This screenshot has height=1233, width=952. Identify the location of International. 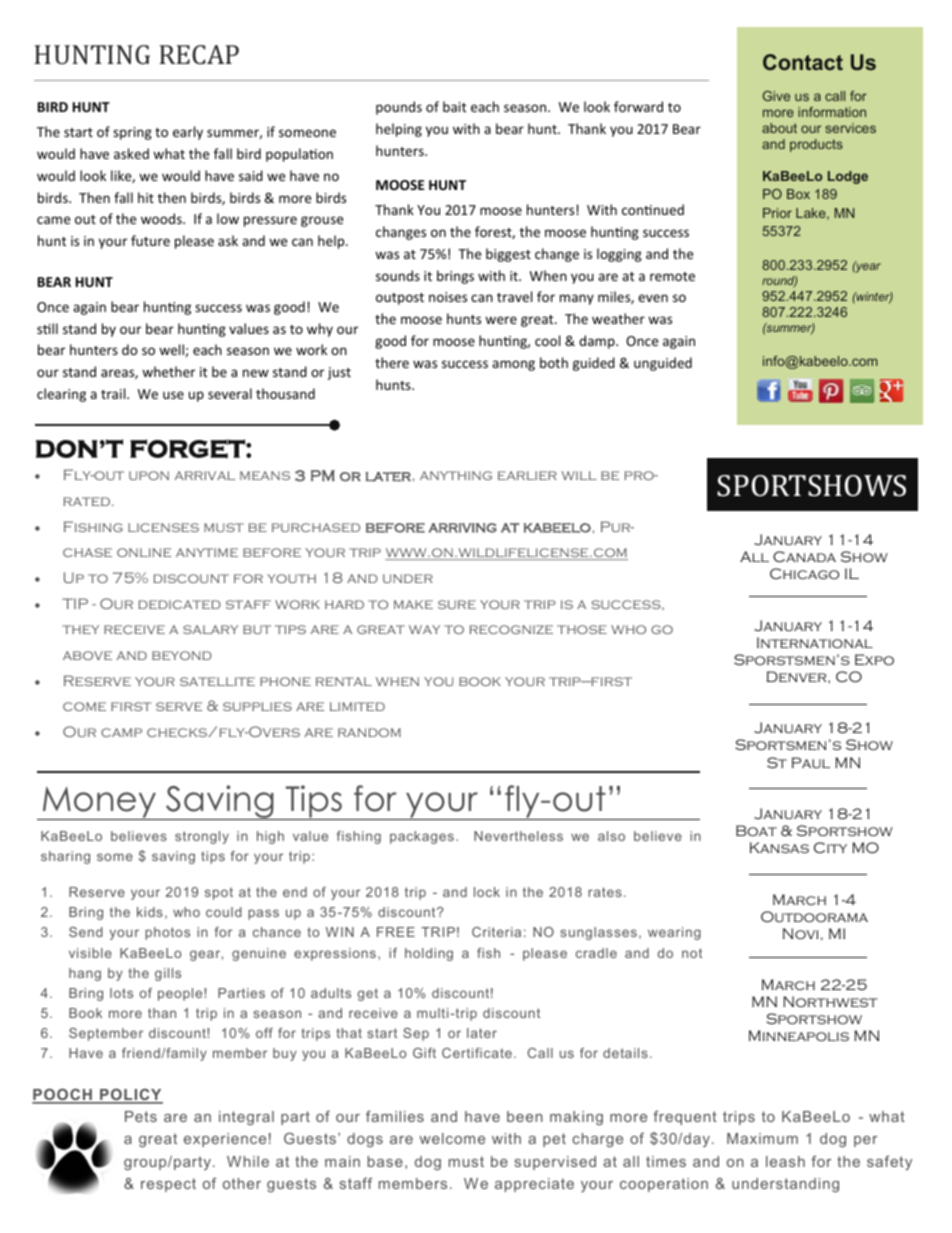
(815, 642).
